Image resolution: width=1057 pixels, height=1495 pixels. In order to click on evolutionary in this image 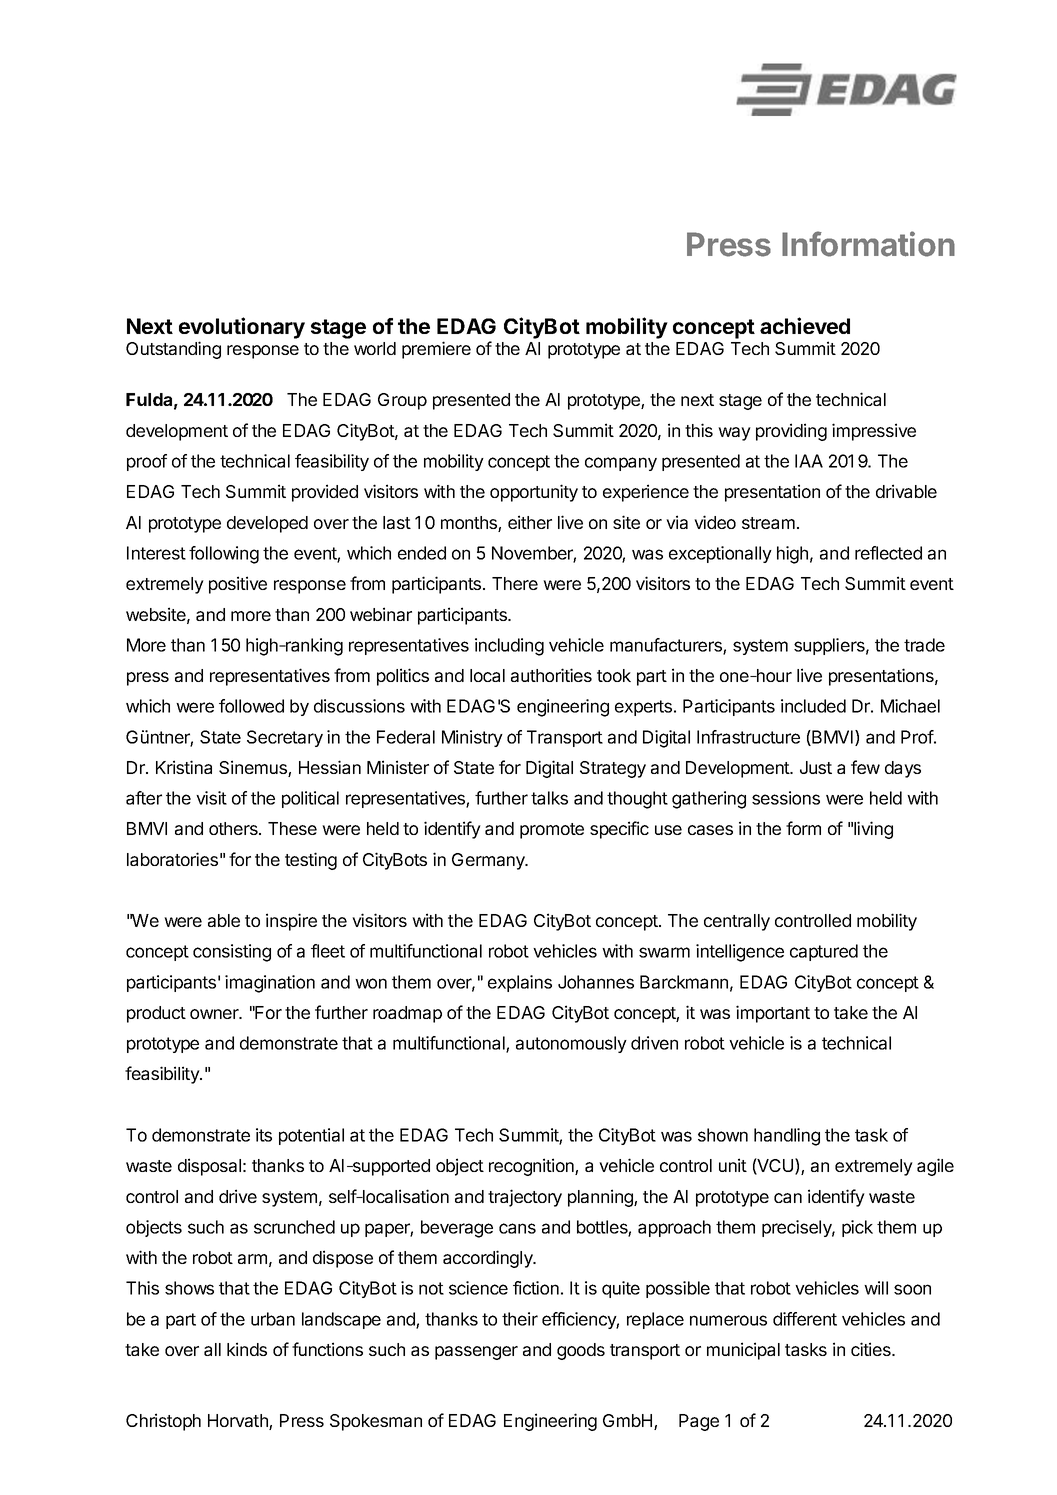, I will do `click(242, 328)`.
